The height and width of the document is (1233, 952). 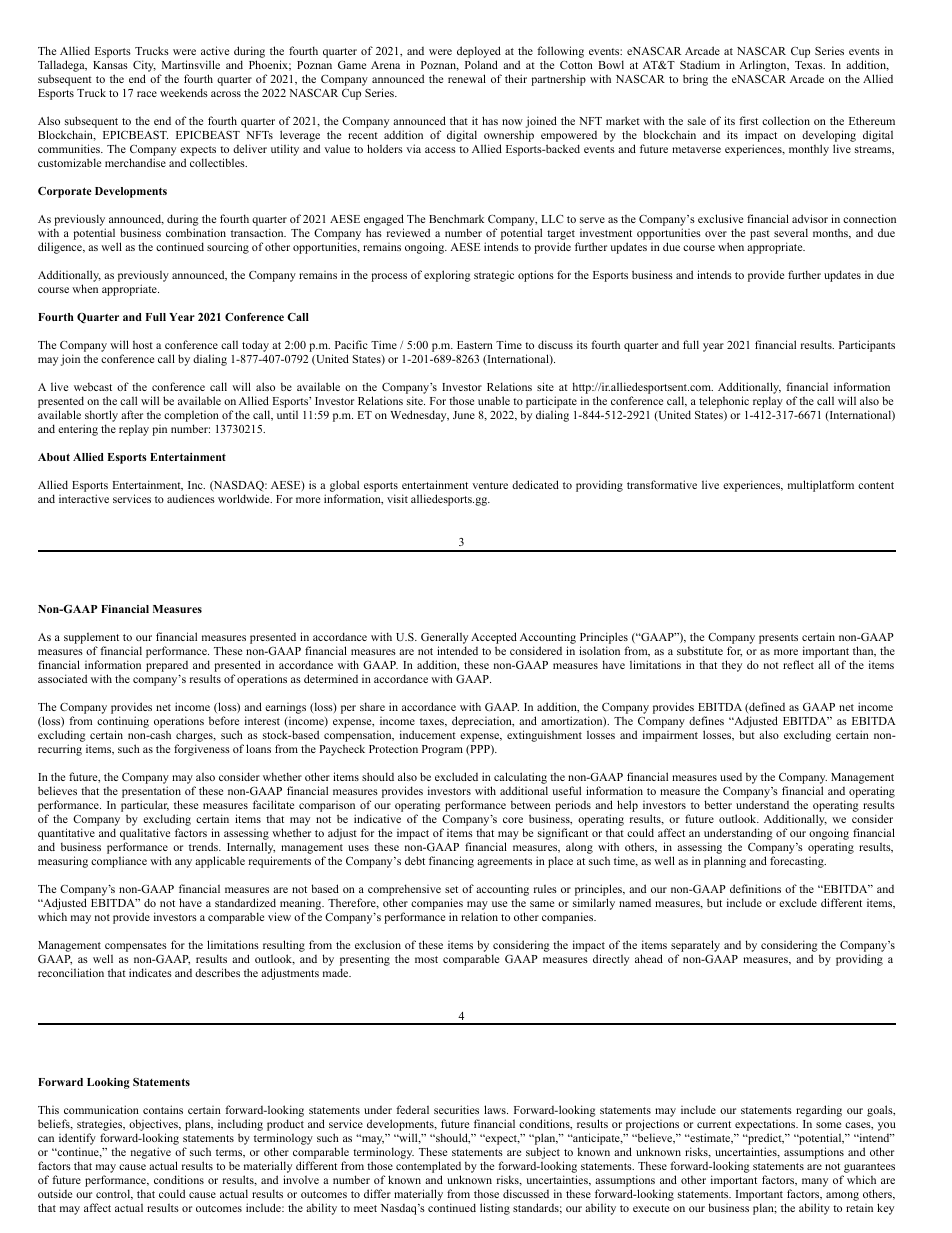 What do you see at coordinates (475, 345) in the document?
I see `Eastern` at bounding box center [475, 345].
